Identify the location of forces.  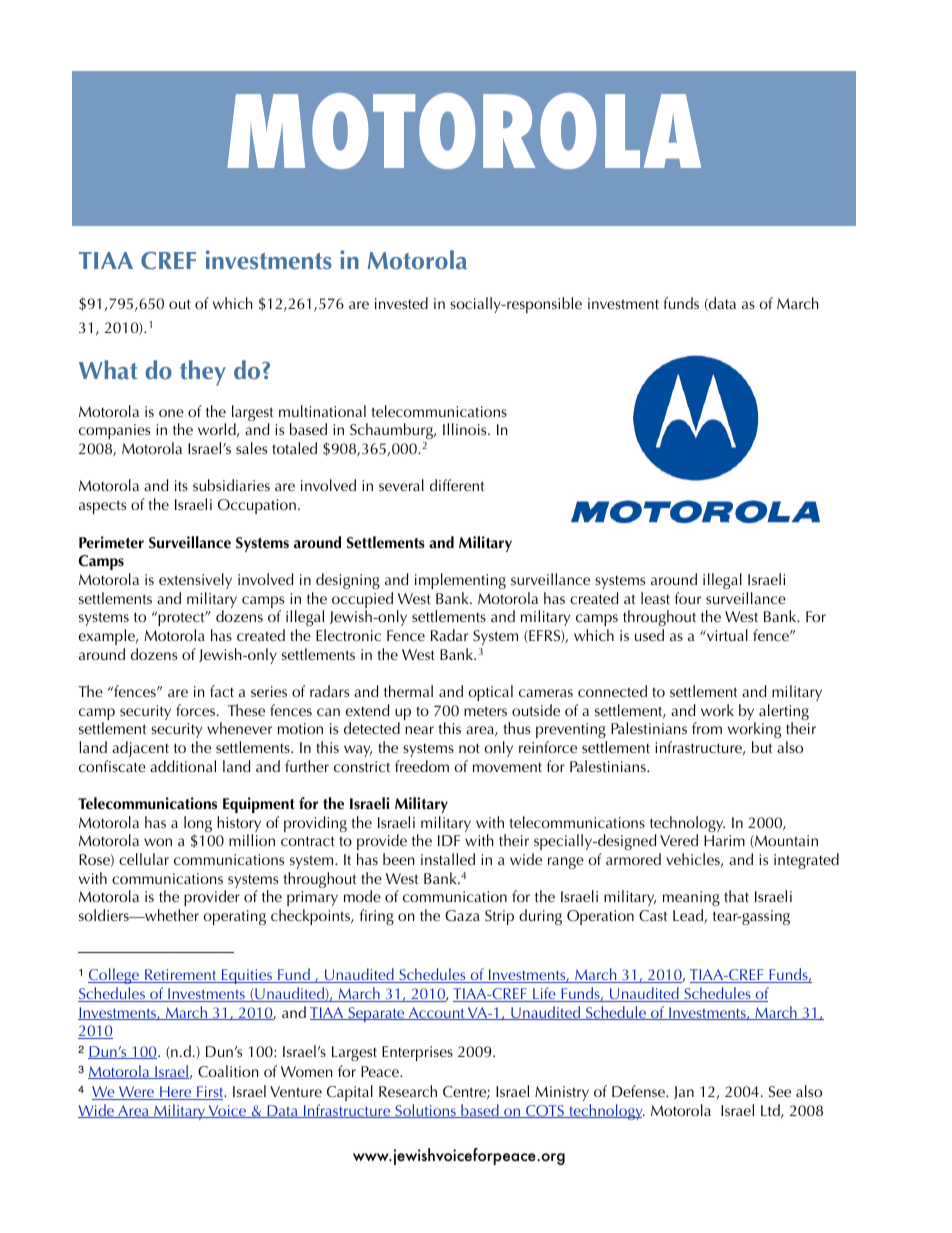
(197, 710).
